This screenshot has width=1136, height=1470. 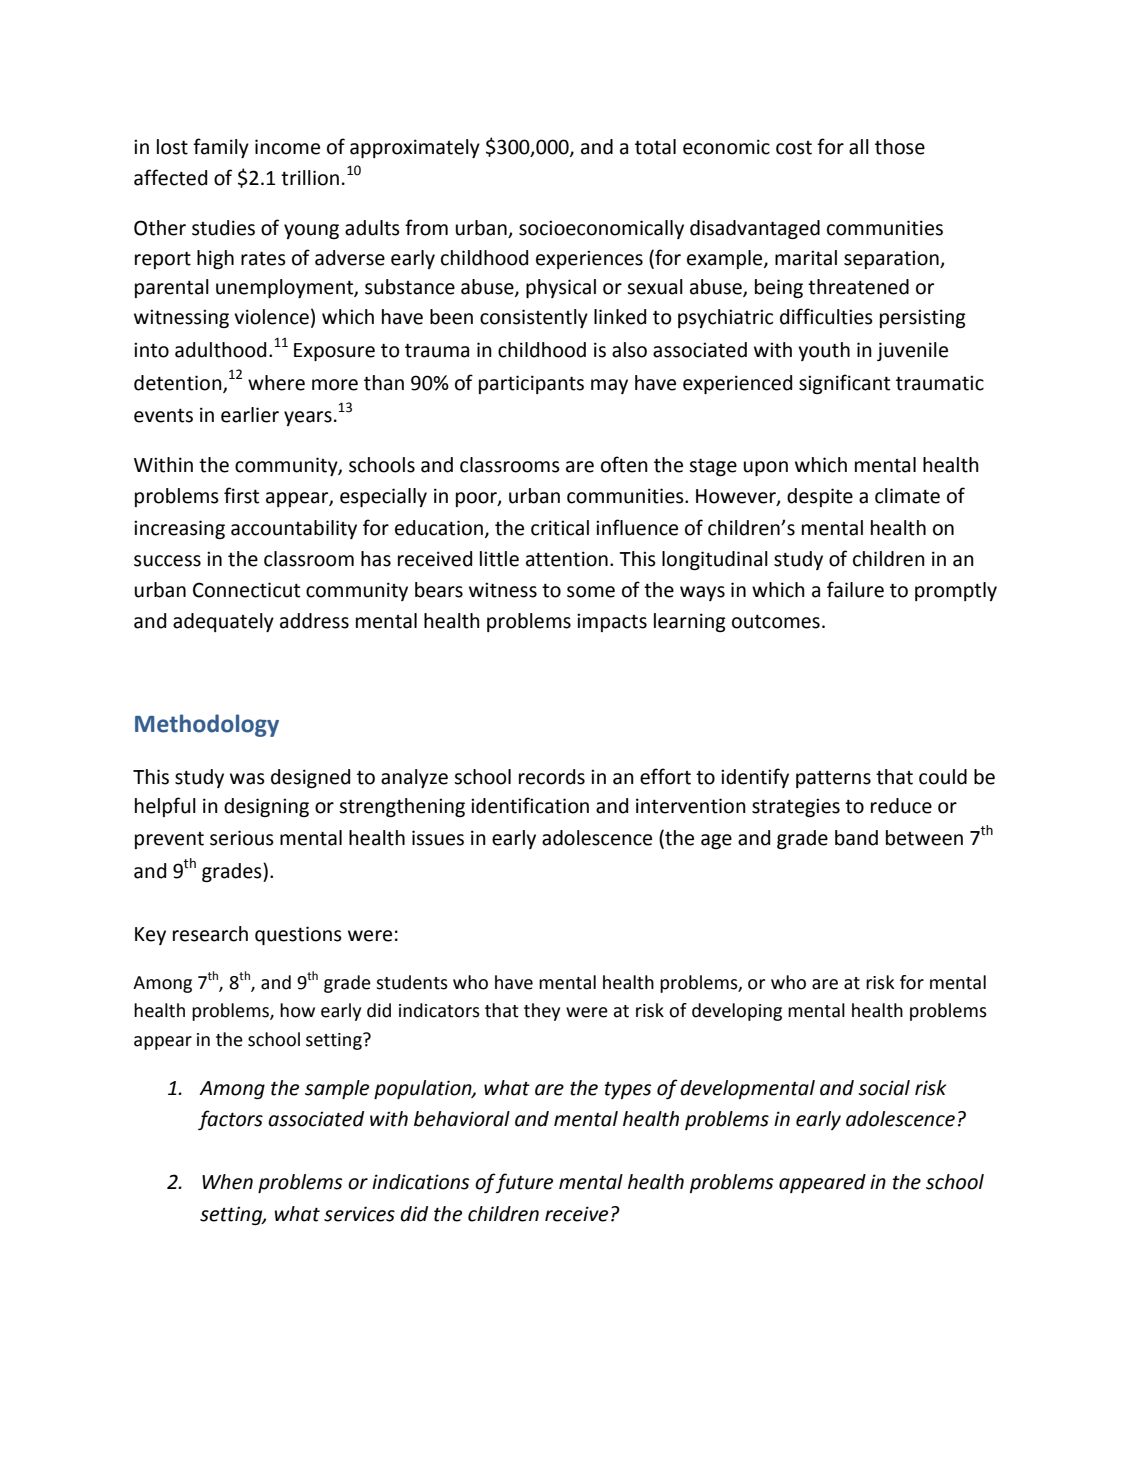 What do you see at coordinates (227, 1182) in the screenshot?
I see `When` at bounding box center [227, 1182].
